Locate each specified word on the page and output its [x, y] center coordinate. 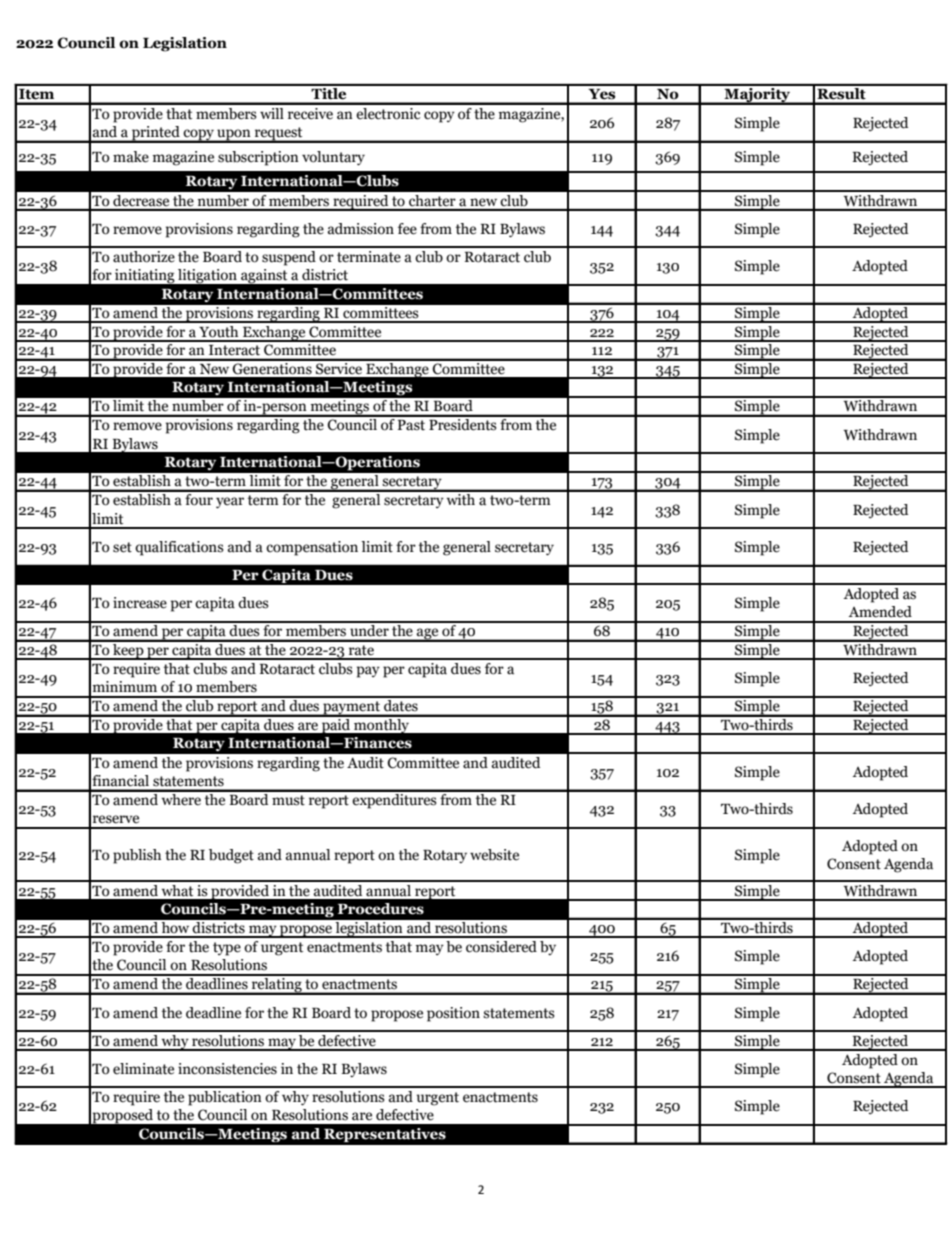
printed [156, 134]
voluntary [333, 158]
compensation [312, 548]
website [494, 855]
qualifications [179, 548]
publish [137, 856]
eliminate [143, 1069]
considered [501, 947]
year [230, 503]
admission [361, 229]
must [288, 800]
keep [128, 650]
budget [231, 856]
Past [411, 425]
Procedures [381, 909]
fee [407, 229]
